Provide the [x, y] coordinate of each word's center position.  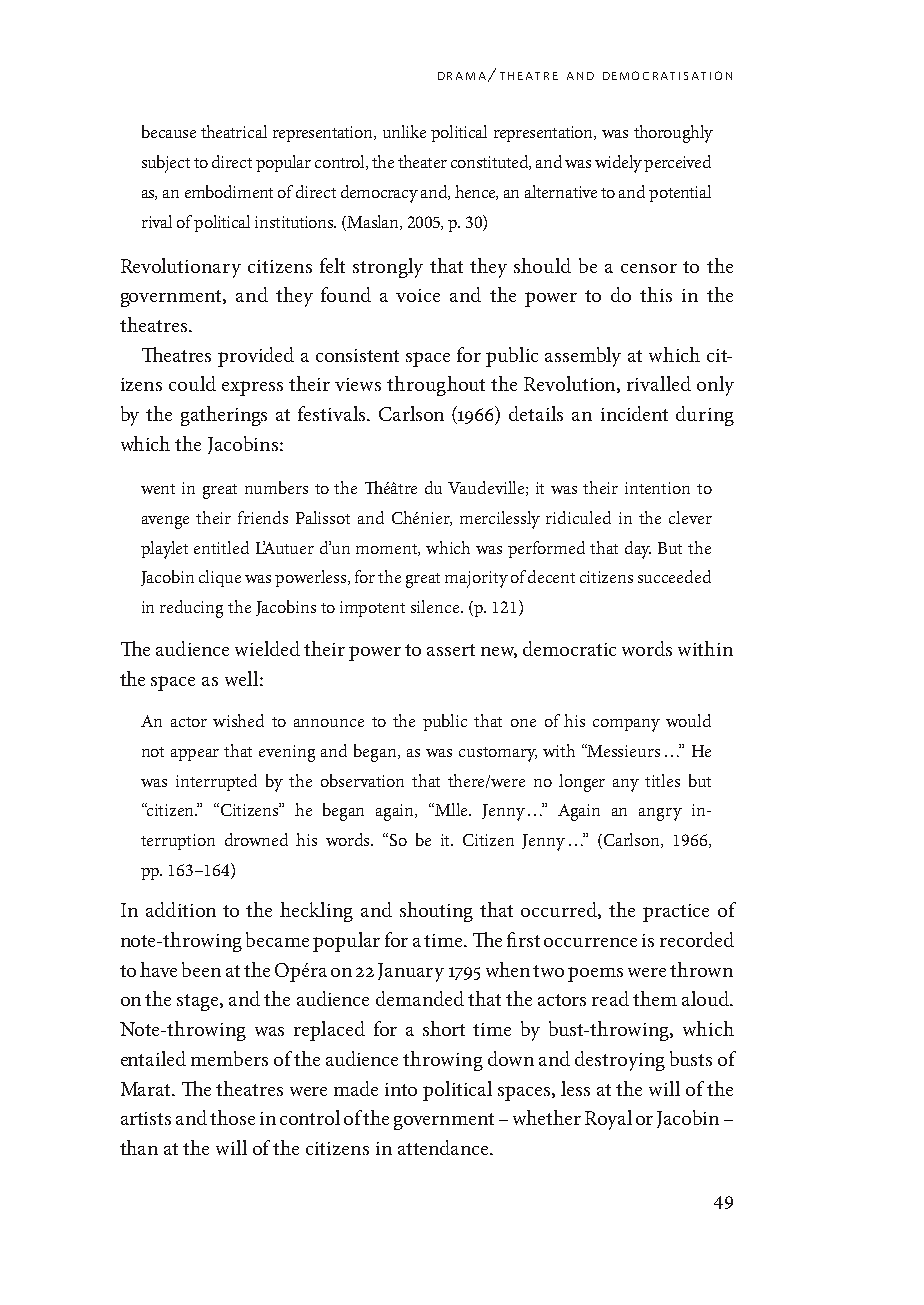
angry [660, 814]
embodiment [229, 191]
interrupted [216, 782]
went [158, 489]
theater [422, 161]
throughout [436, 386]
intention [657, 488]
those [232, 1117]
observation [362, 780]
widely [618, 164]
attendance [444, 1147]
